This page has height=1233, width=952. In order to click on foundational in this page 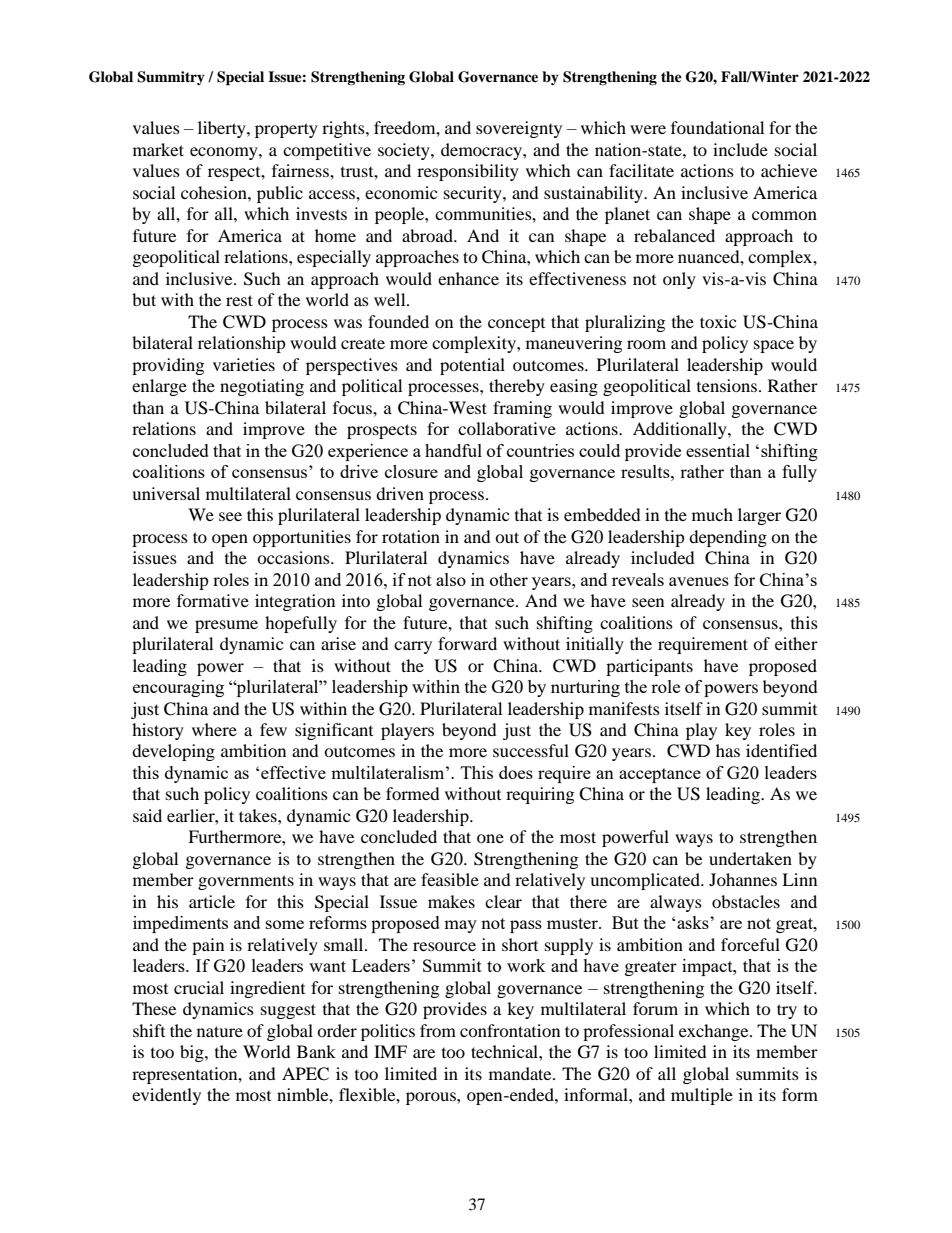, I will do `click(717, 127)`.
